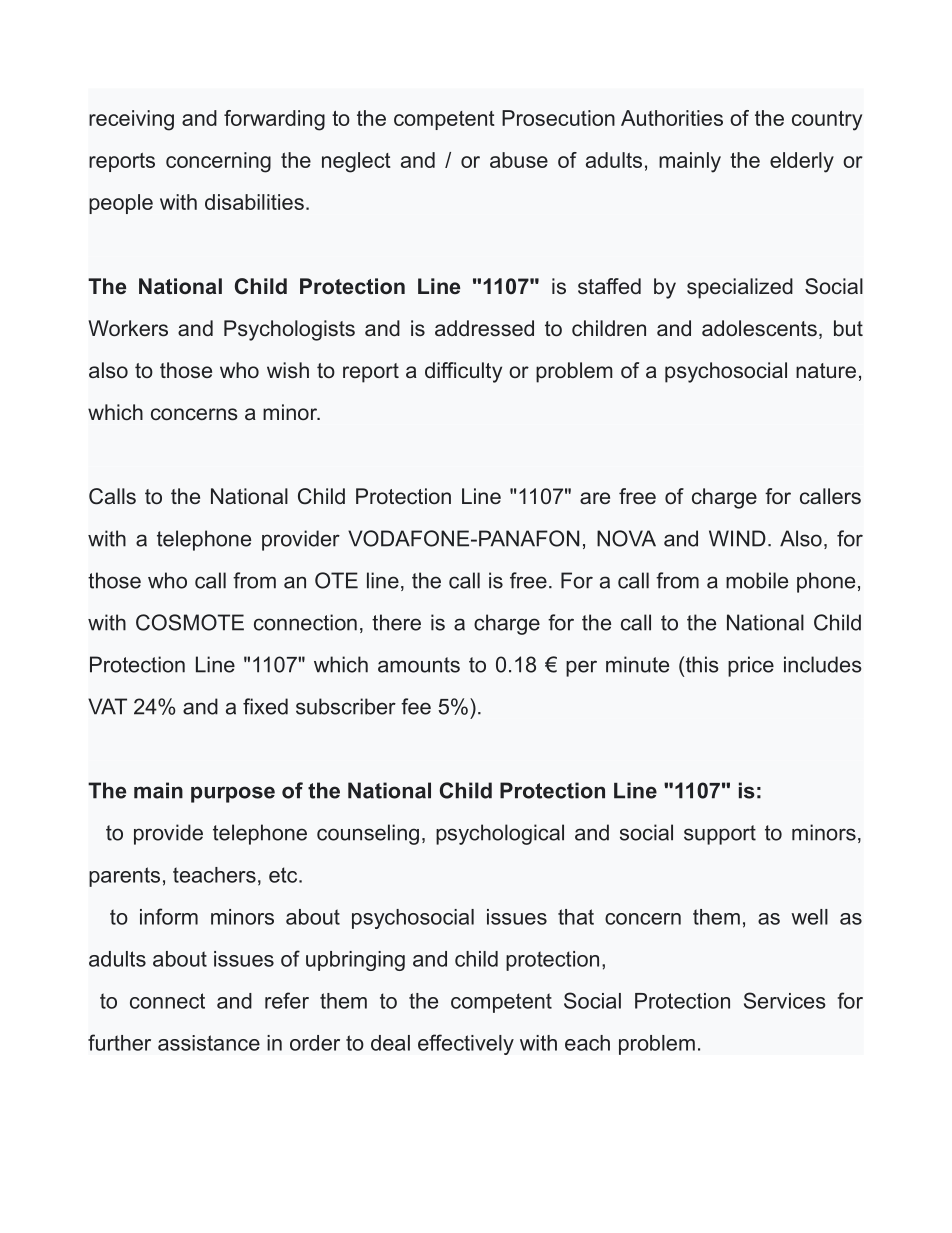 Image resolution: width=952 pixels, height=1233 pixels. I want to click on receiving, so click(131, 120).
